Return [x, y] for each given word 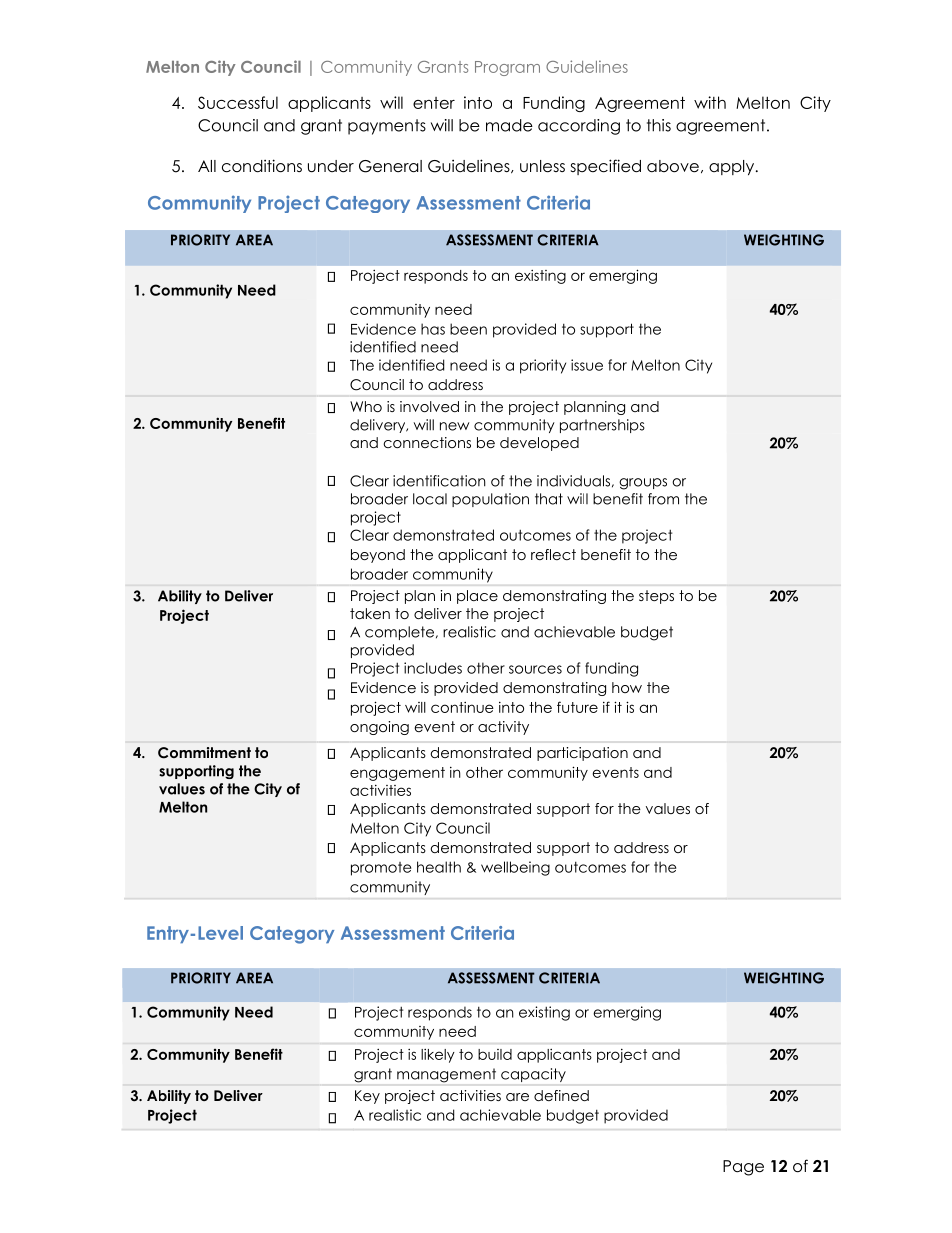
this [659, 125]
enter [434, 103]
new [454, 426]
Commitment [204, 753]
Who [366, 406]
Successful [238, 102]
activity [503, 728]
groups [643, 484]
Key [367, 1097]
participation [582, 754]
